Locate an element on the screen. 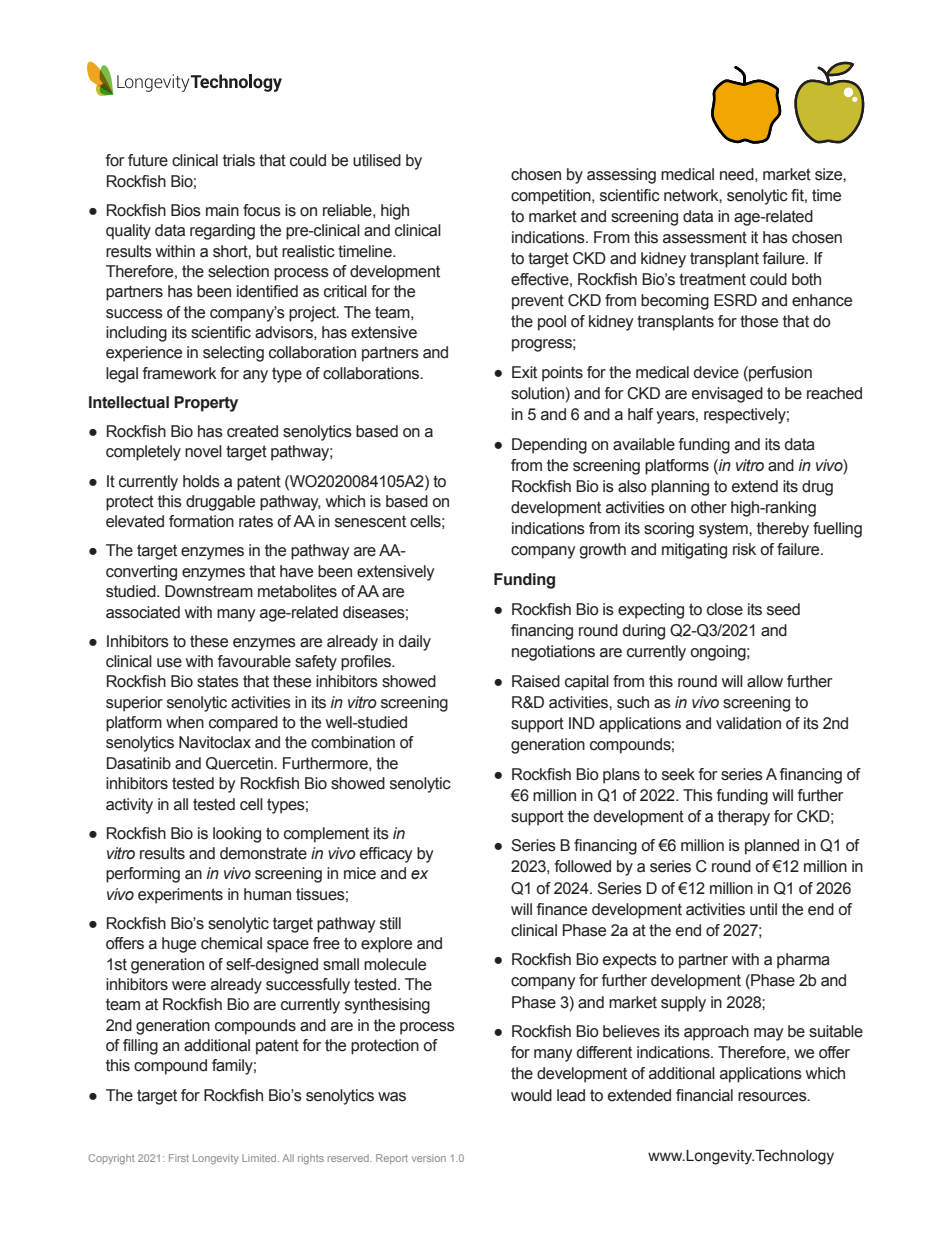 The width and height of the screenshot is (952, 1233). efficacy is located at coordinates (386, 855).
